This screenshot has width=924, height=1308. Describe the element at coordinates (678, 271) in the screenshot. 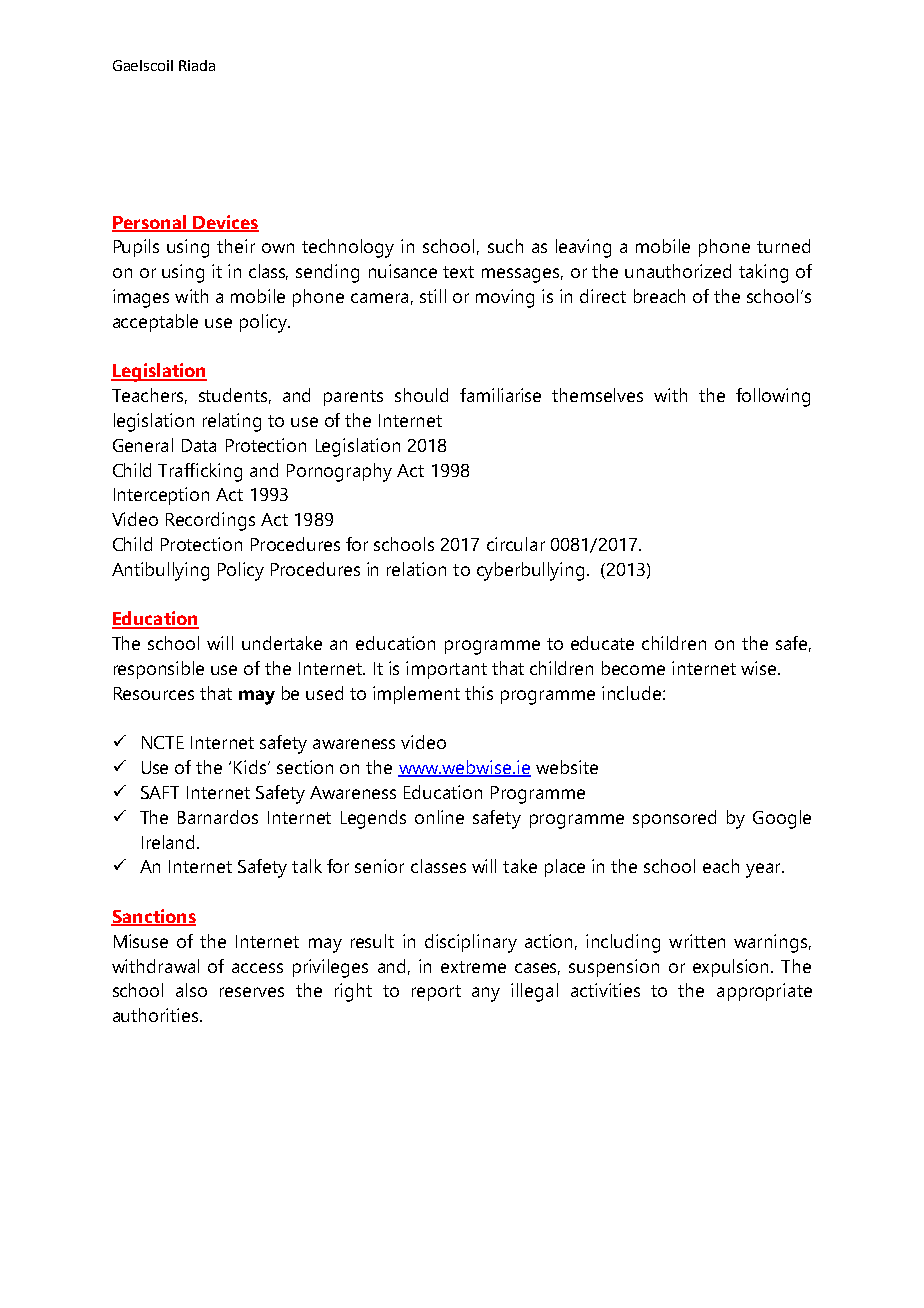

I see `unauthorized` at that location.
